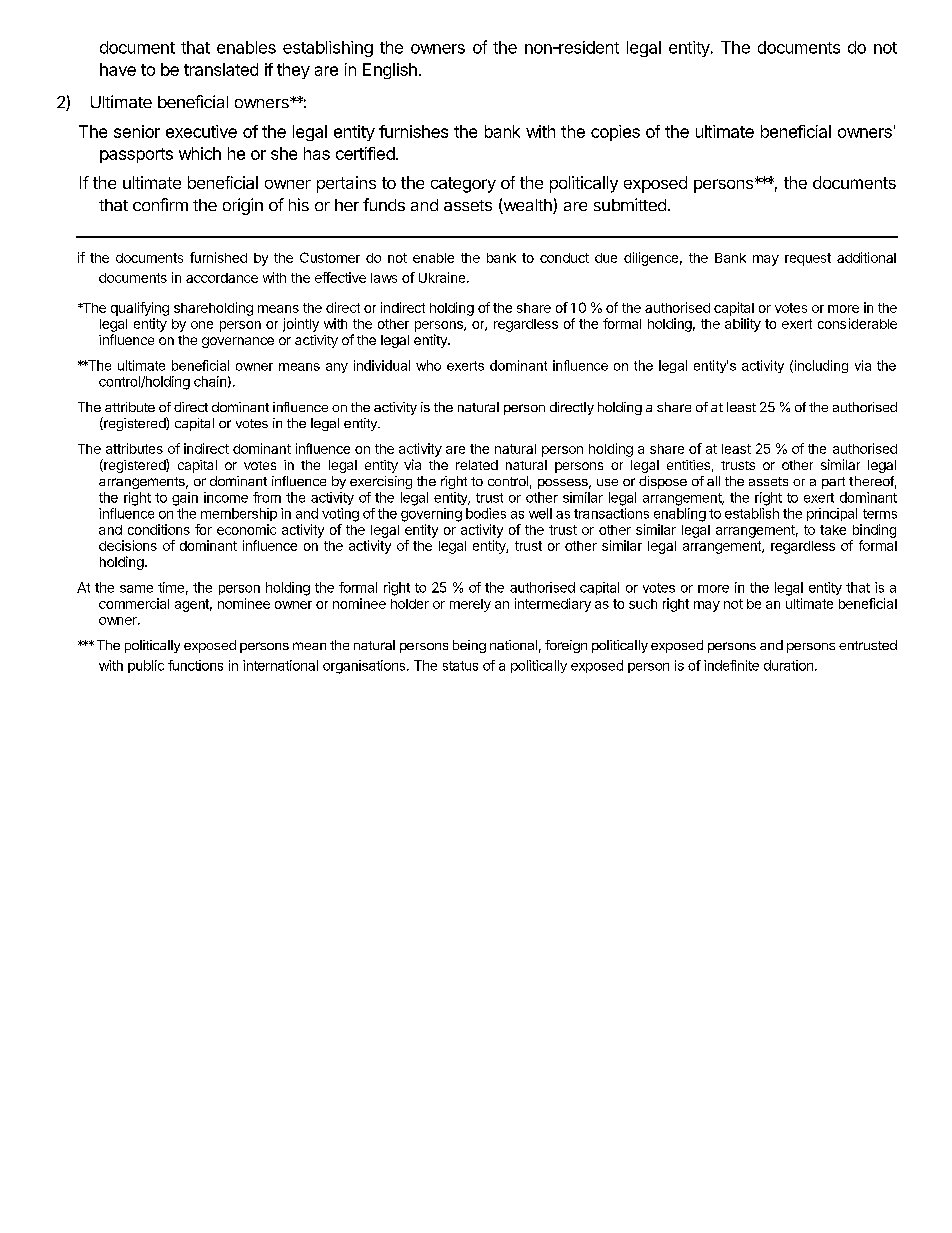 The width and height of the document is (952, 1233). Describe the element at coordinates (808, 259) in the document. I see `request` at that location.
